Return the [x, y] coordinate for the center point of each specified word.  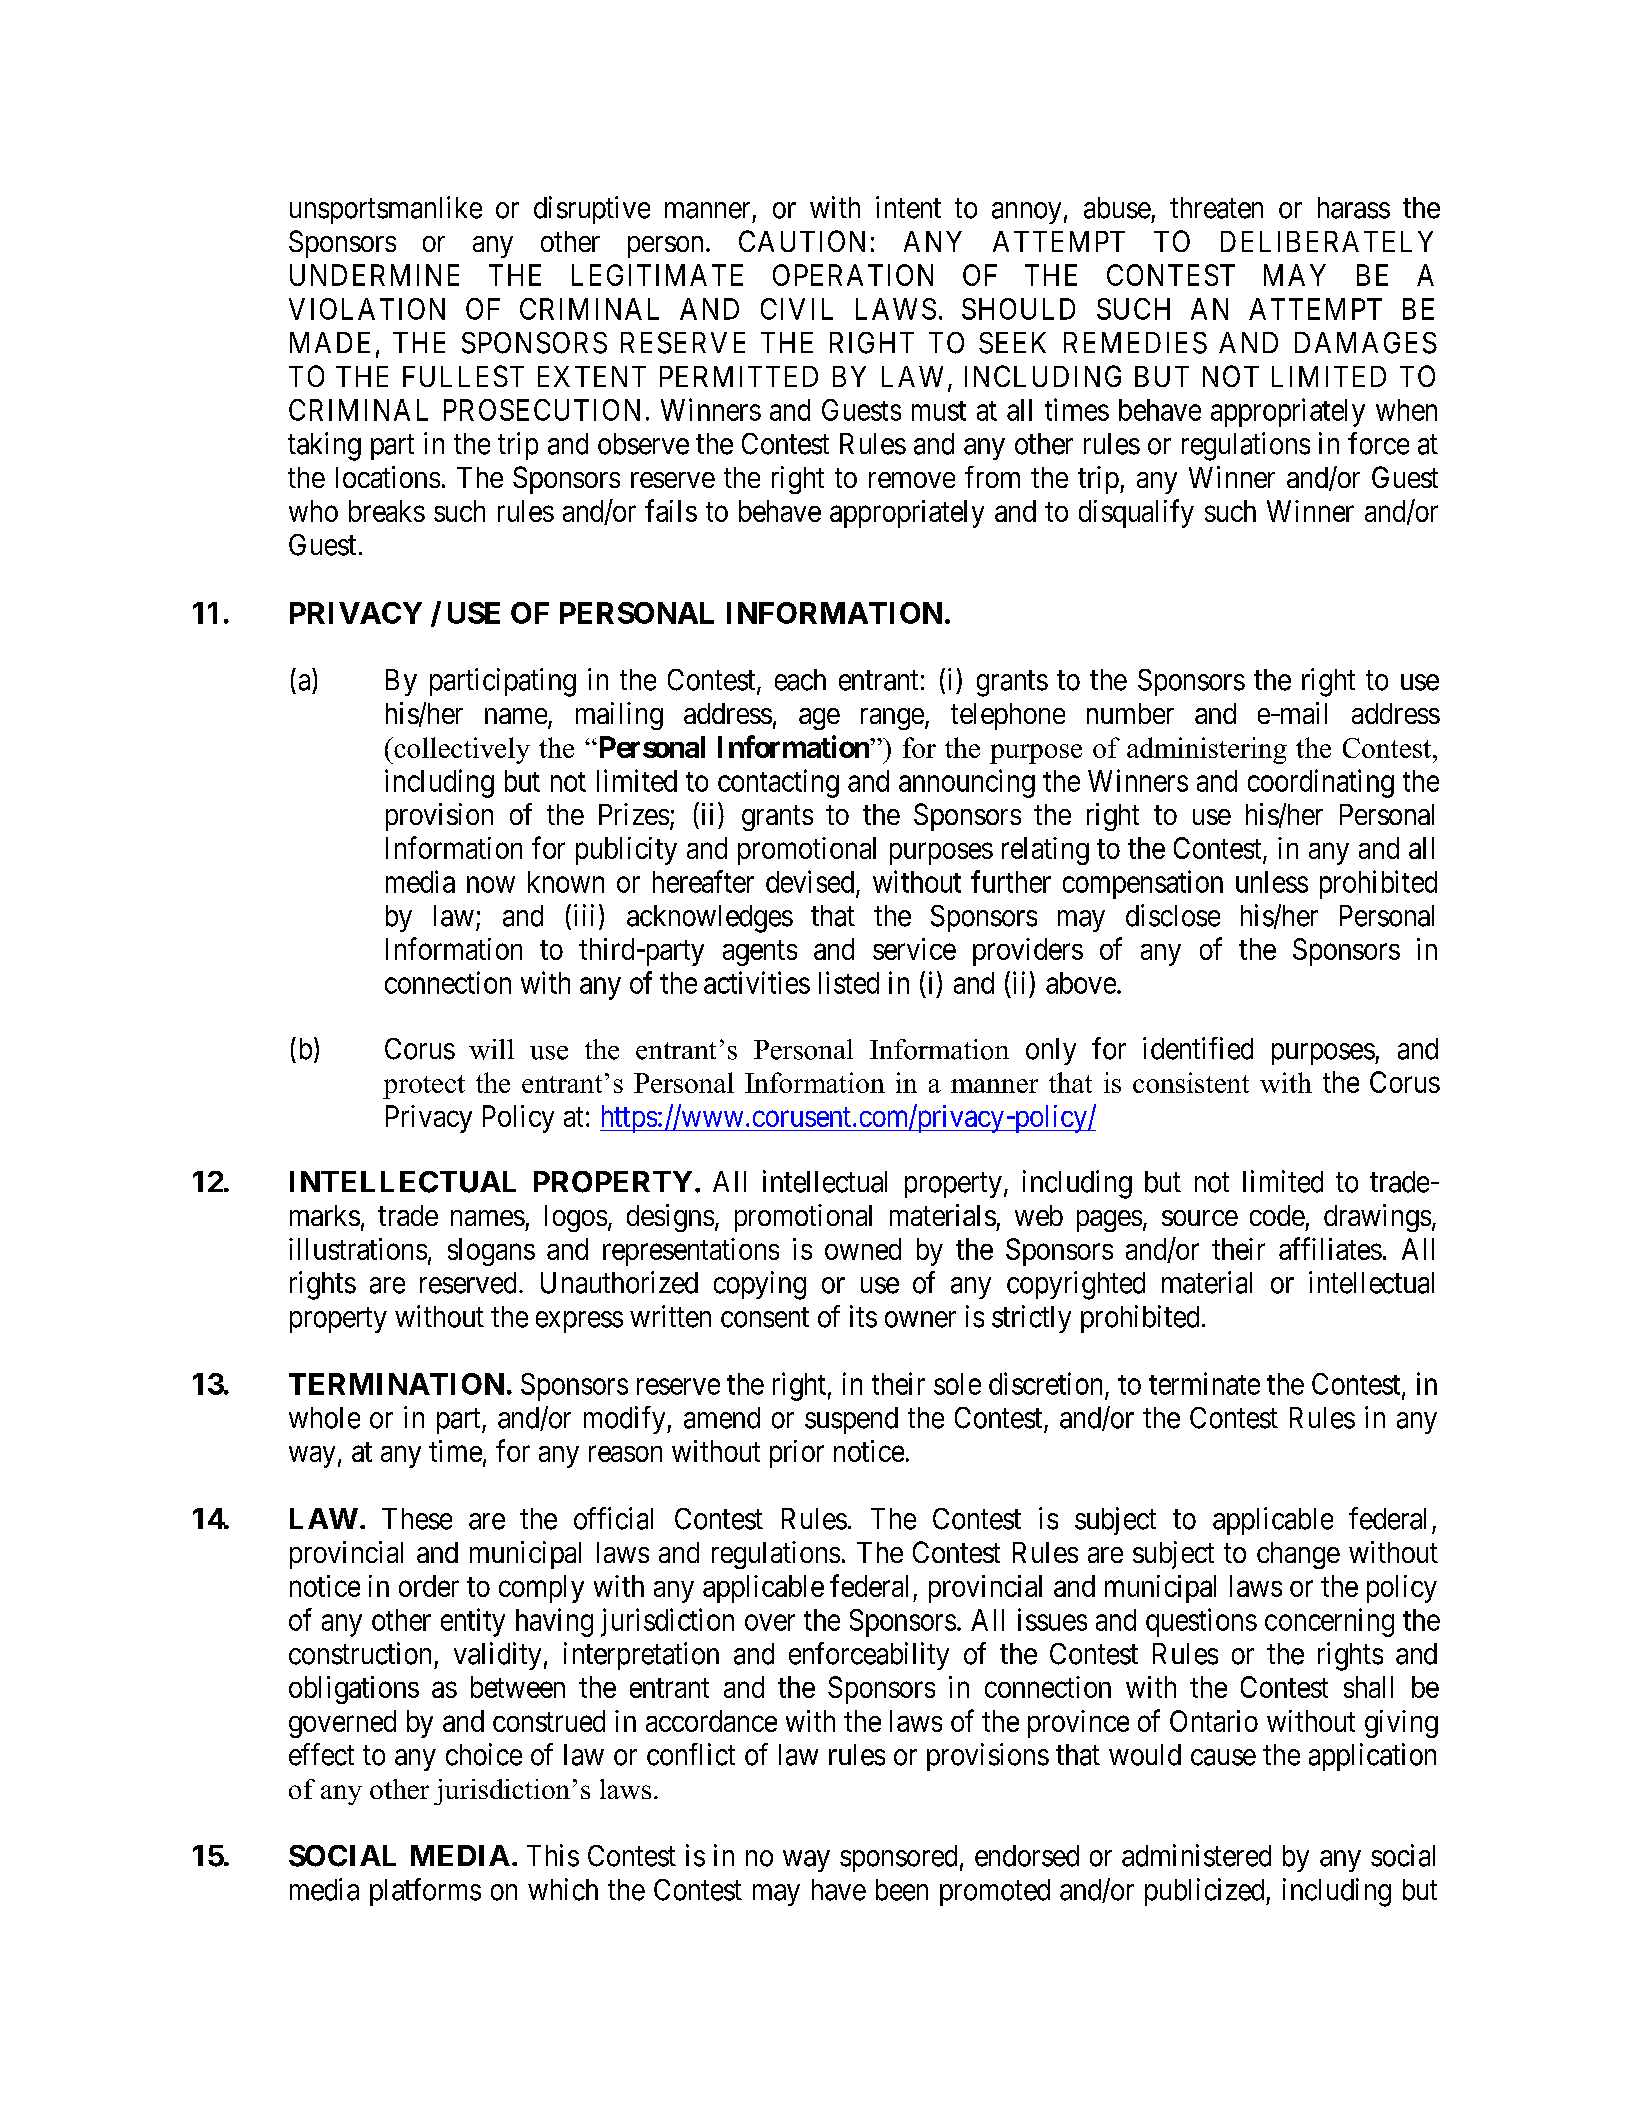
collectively [461, 750]
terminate [1204, 1383]
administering [1207, 750]
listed [849, 982]
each [800, 680]
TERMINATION [396, 1384]
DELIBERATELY [1327, 241]
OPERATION [853, 275]
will [491, 1049]
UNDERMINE [374, 275]
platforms [425, 1892]
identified [1198, 1048]
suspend [851, 1420]
